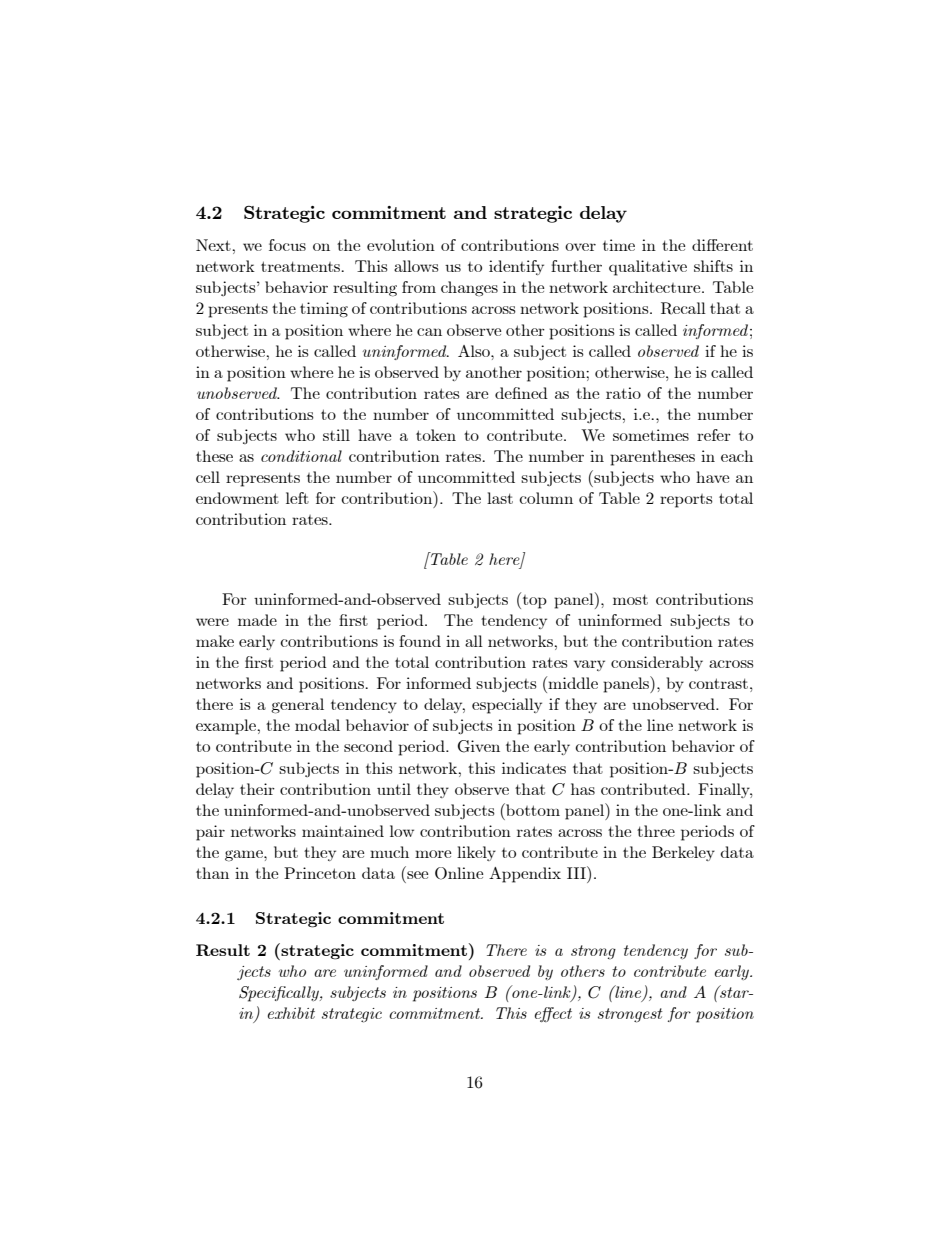  I want to click on made, so click(257, 620).
